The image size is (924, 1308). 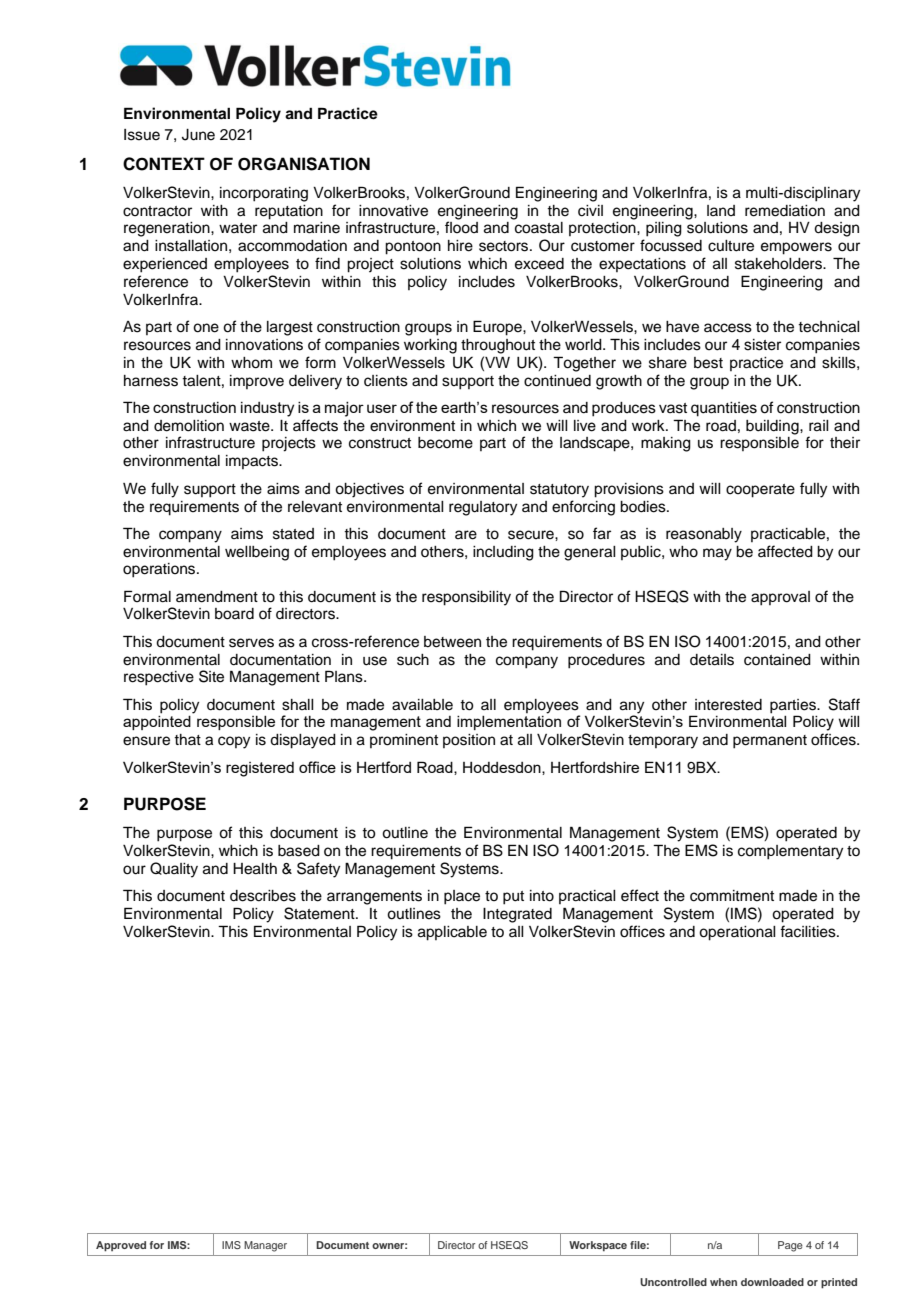 What do you see at coordinates (673, 1282) in the screenshot?
I see `Uncontrolled` at bounding box center [673, 1282].
